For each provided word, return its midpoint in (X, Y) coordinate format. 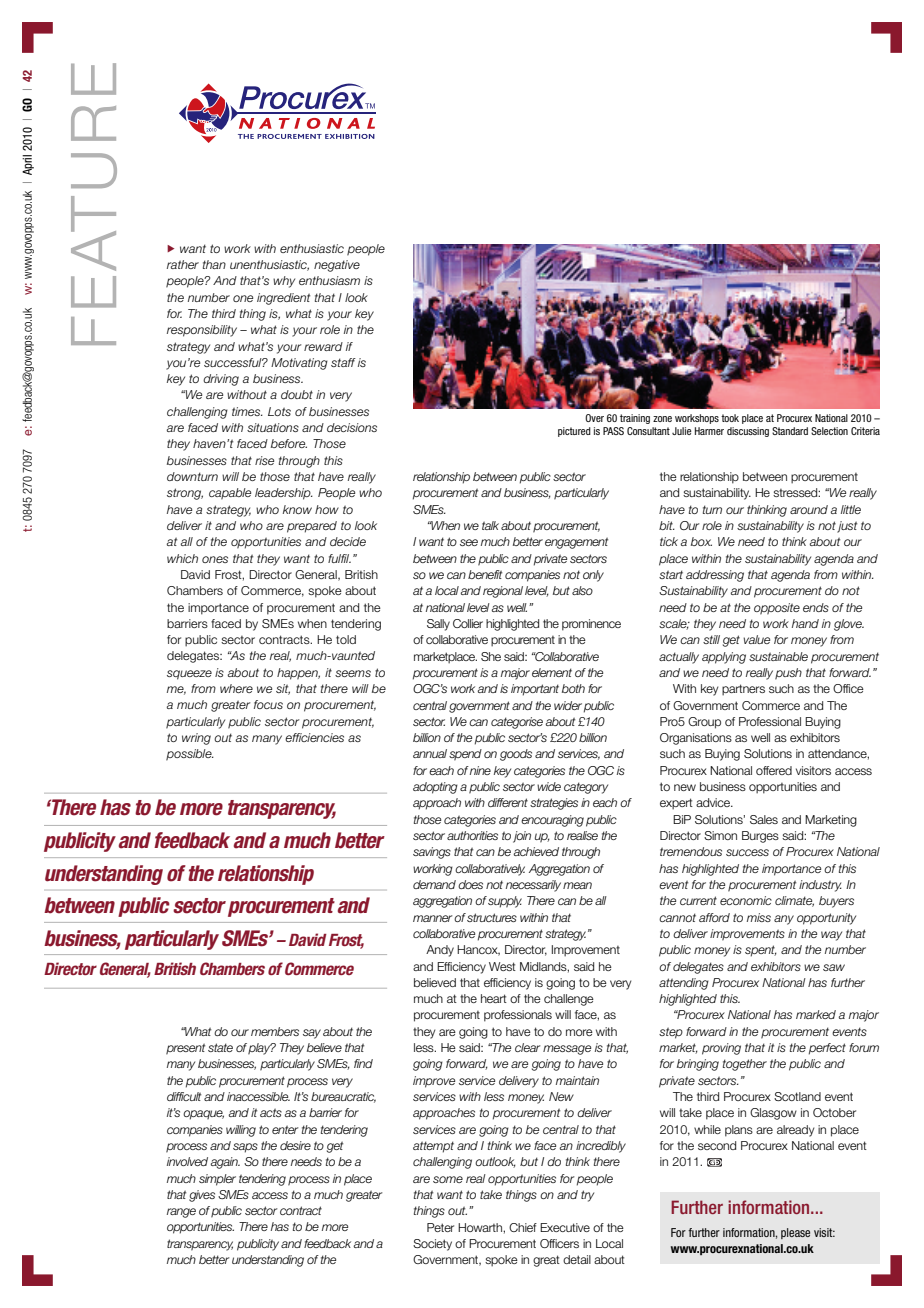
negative (337, 266)
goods (516, 755)
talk (490, 525)
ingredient (283, 299)
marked (816, 1014)
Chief (523, 1227)
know (297, 509)
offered (774, 770)
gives (202, 1196)
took (730, 418)
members (275, 1031)
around (809, 509)
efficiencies (314, 737)
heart (494, 998)
